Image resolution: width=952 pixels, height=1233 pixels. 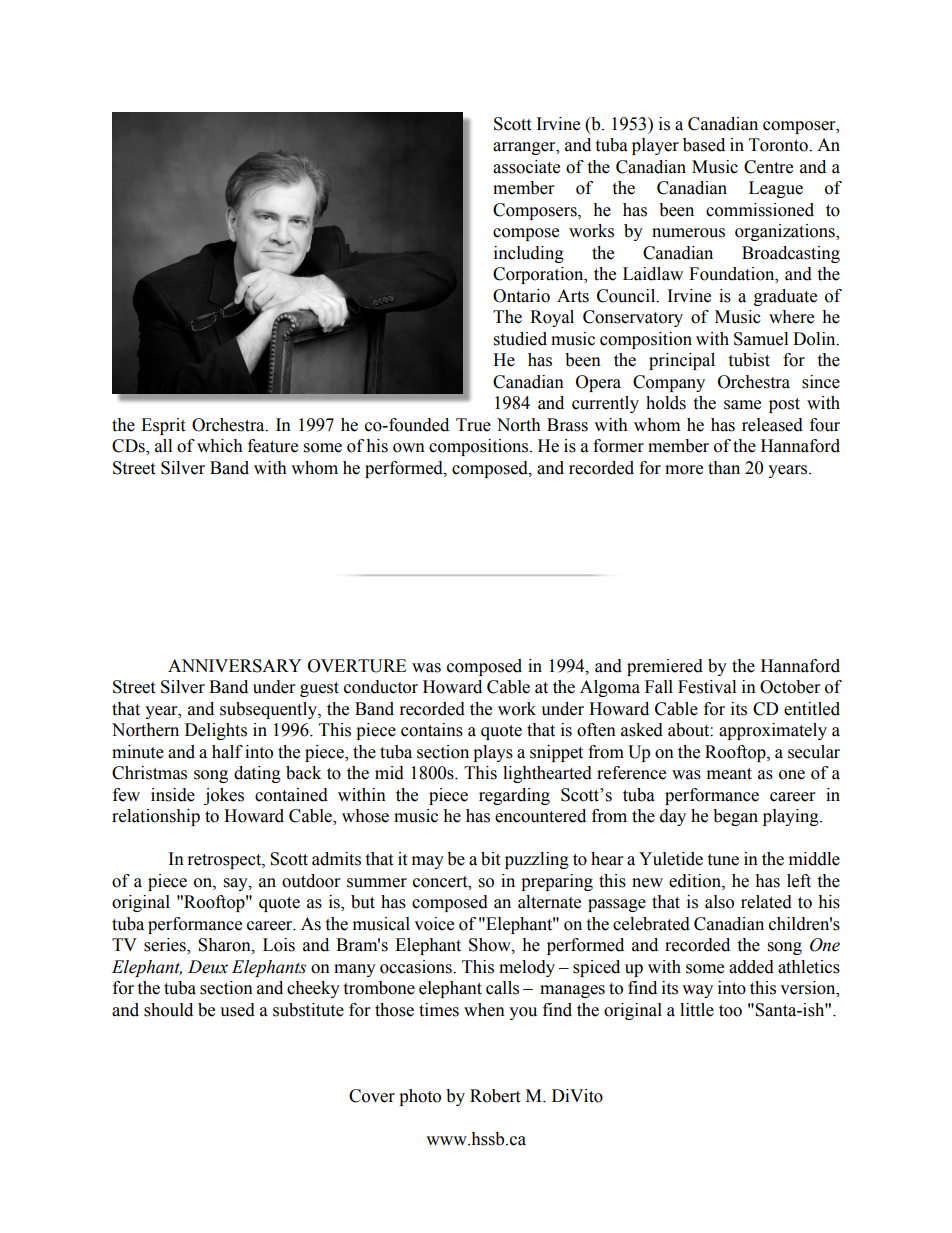 What do you see at coordinates (729, 774) in the document?
I see `meant` at bounding box center [729, 774].
